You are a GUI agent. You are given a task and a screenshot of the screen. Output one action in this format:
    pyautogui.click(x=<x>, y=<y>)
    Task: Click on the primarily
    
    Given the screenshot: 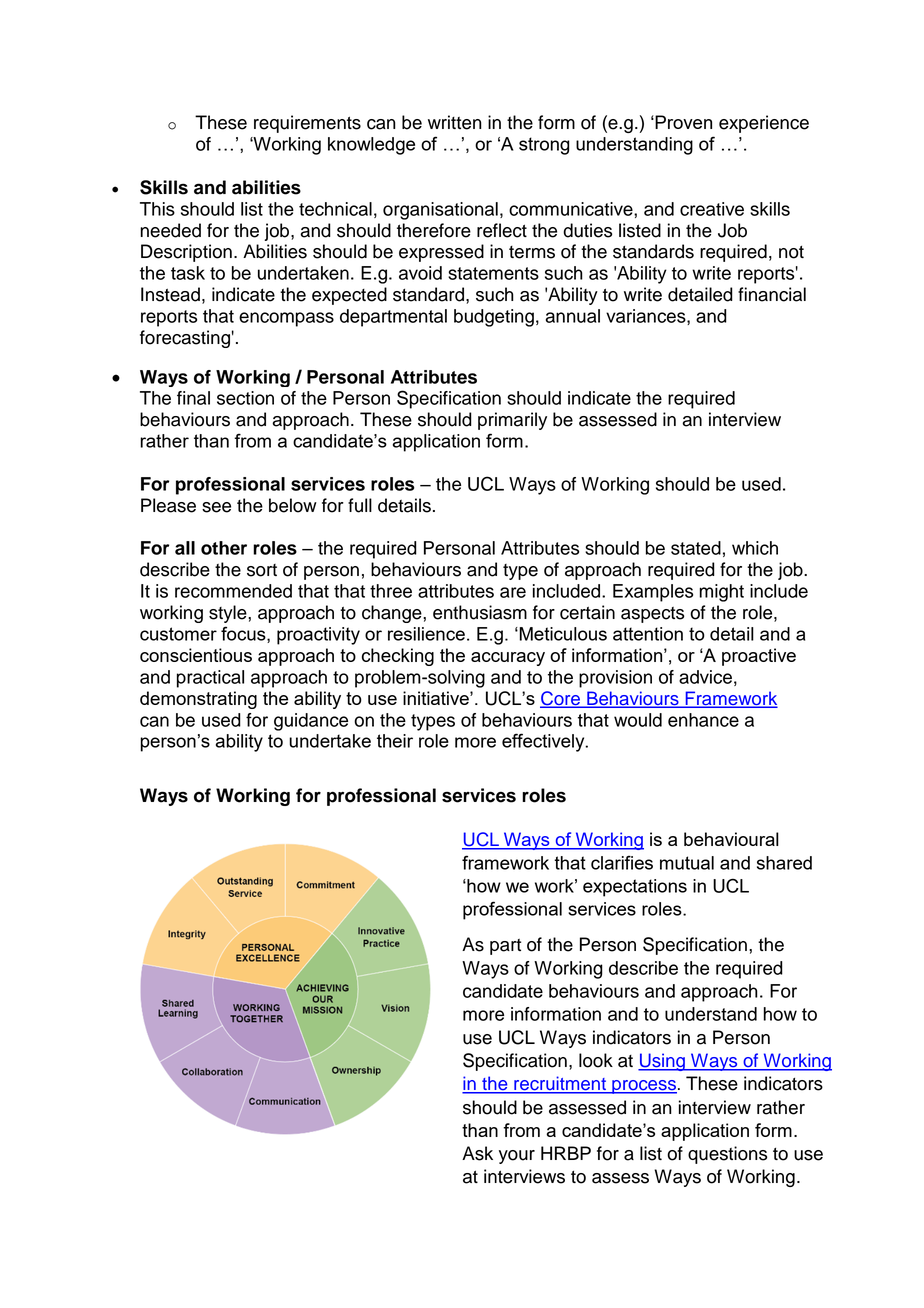 What is the action you would take?
    pyautogui.click(x=512, y=421)
